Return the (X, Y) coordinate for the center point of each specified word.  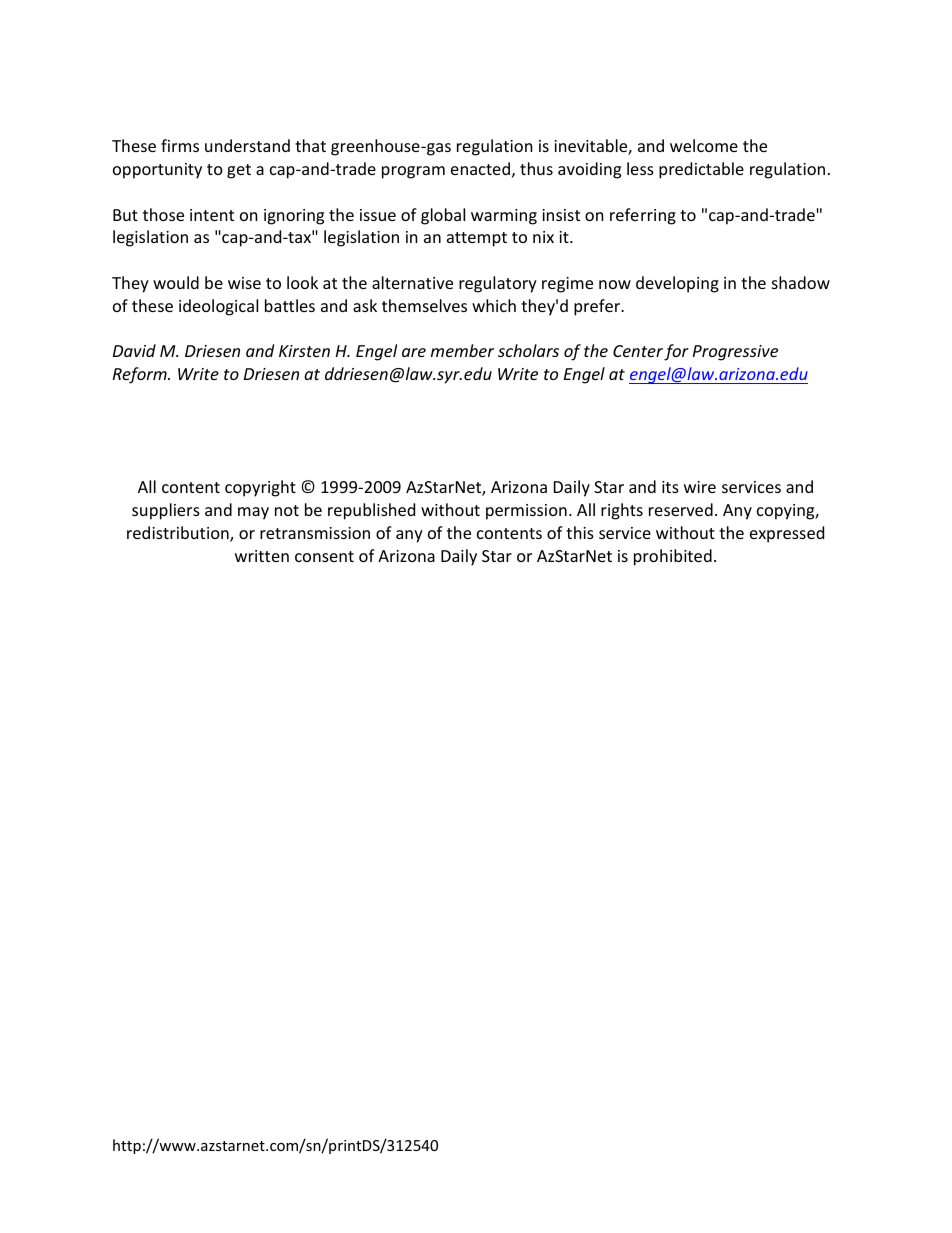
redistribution (179, 534)
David (134, 350)
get (239, 171)
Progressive (735, 353)
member (462, 350)
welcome (704, 145)
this (580, 532)
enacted (480, 168)
